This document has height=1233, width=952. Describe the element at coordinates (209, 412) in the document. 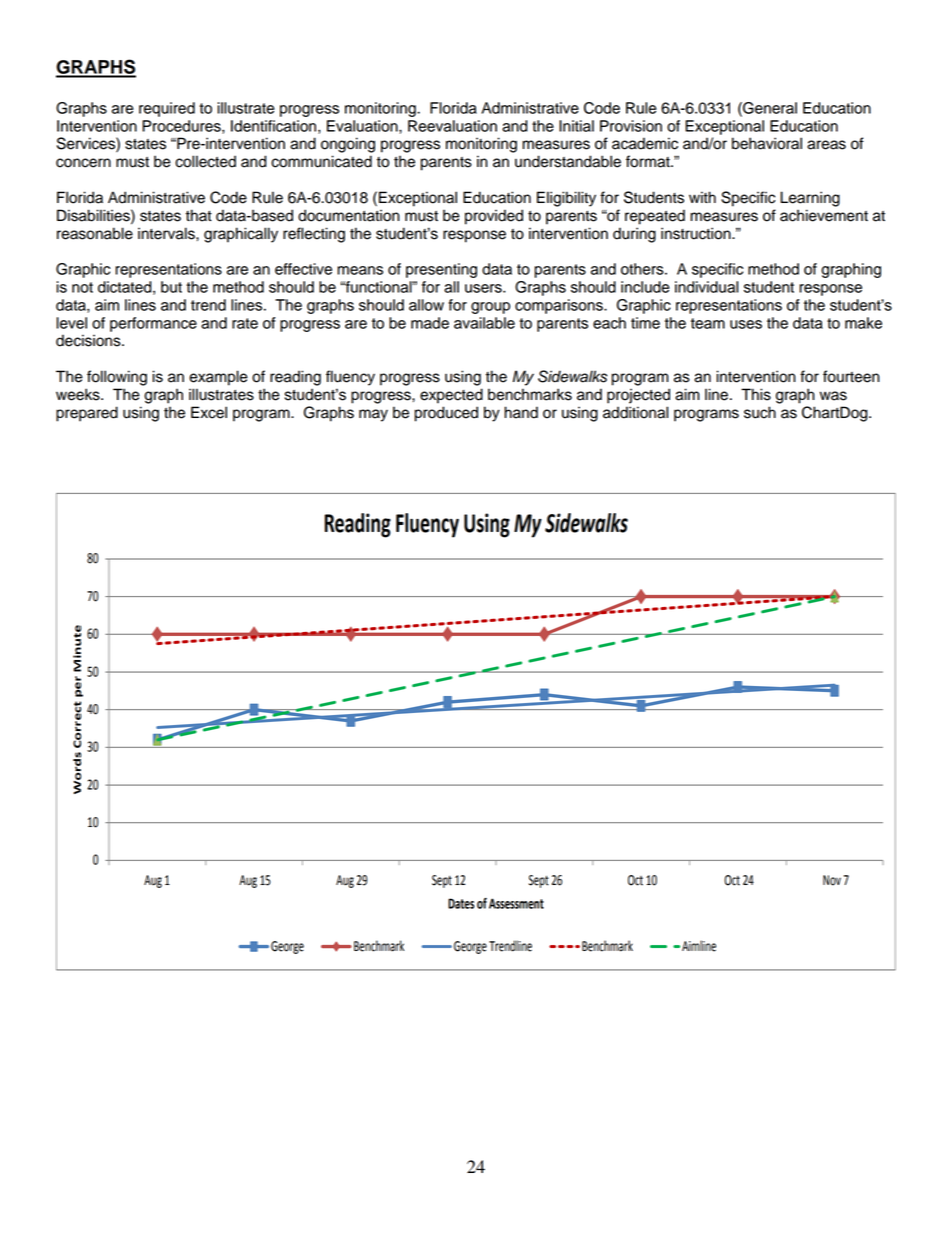

I see `Excel` at that location.
